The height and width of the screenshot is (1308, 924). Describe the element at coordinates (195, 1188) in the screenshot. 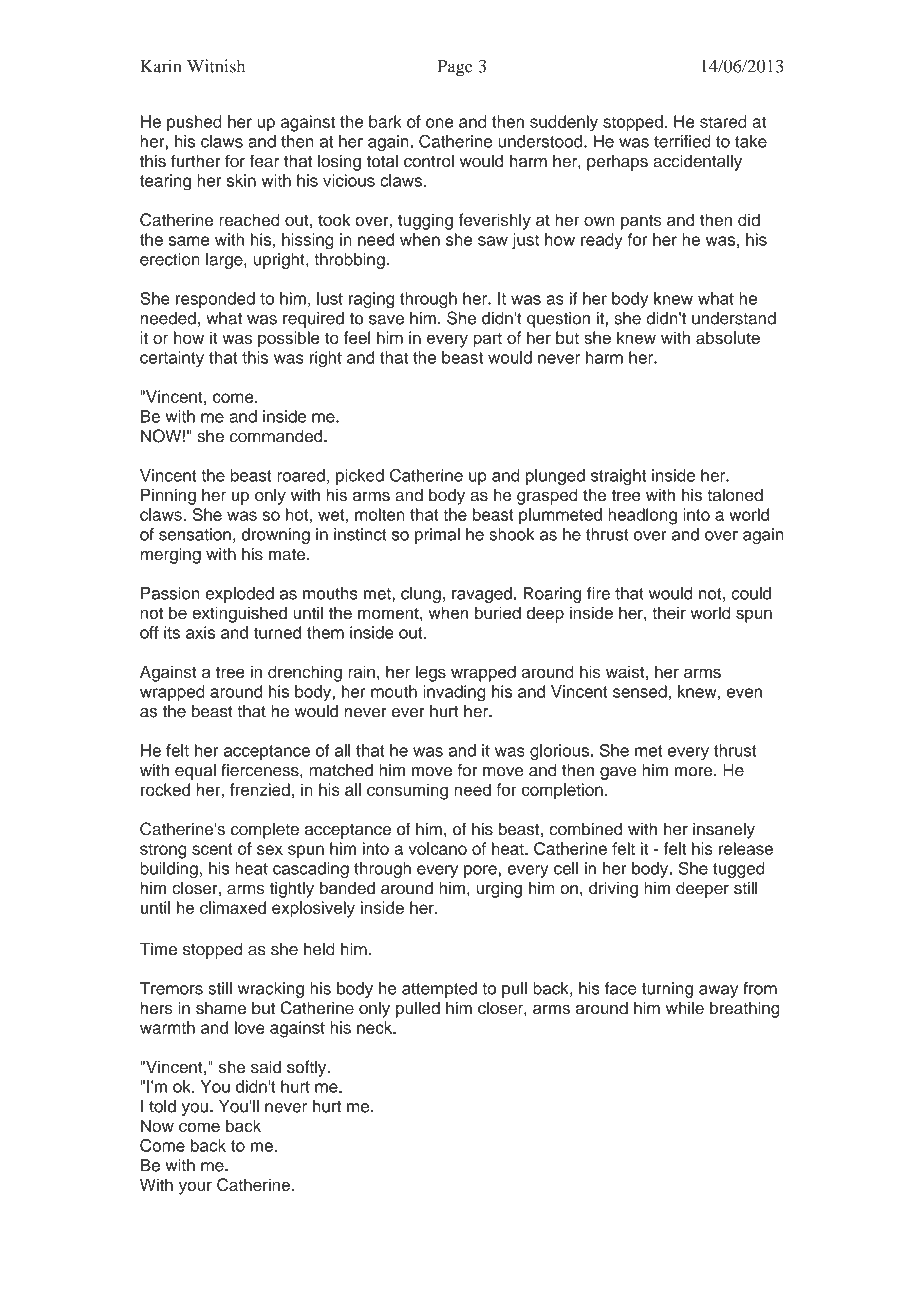

I see `your` at that location.
